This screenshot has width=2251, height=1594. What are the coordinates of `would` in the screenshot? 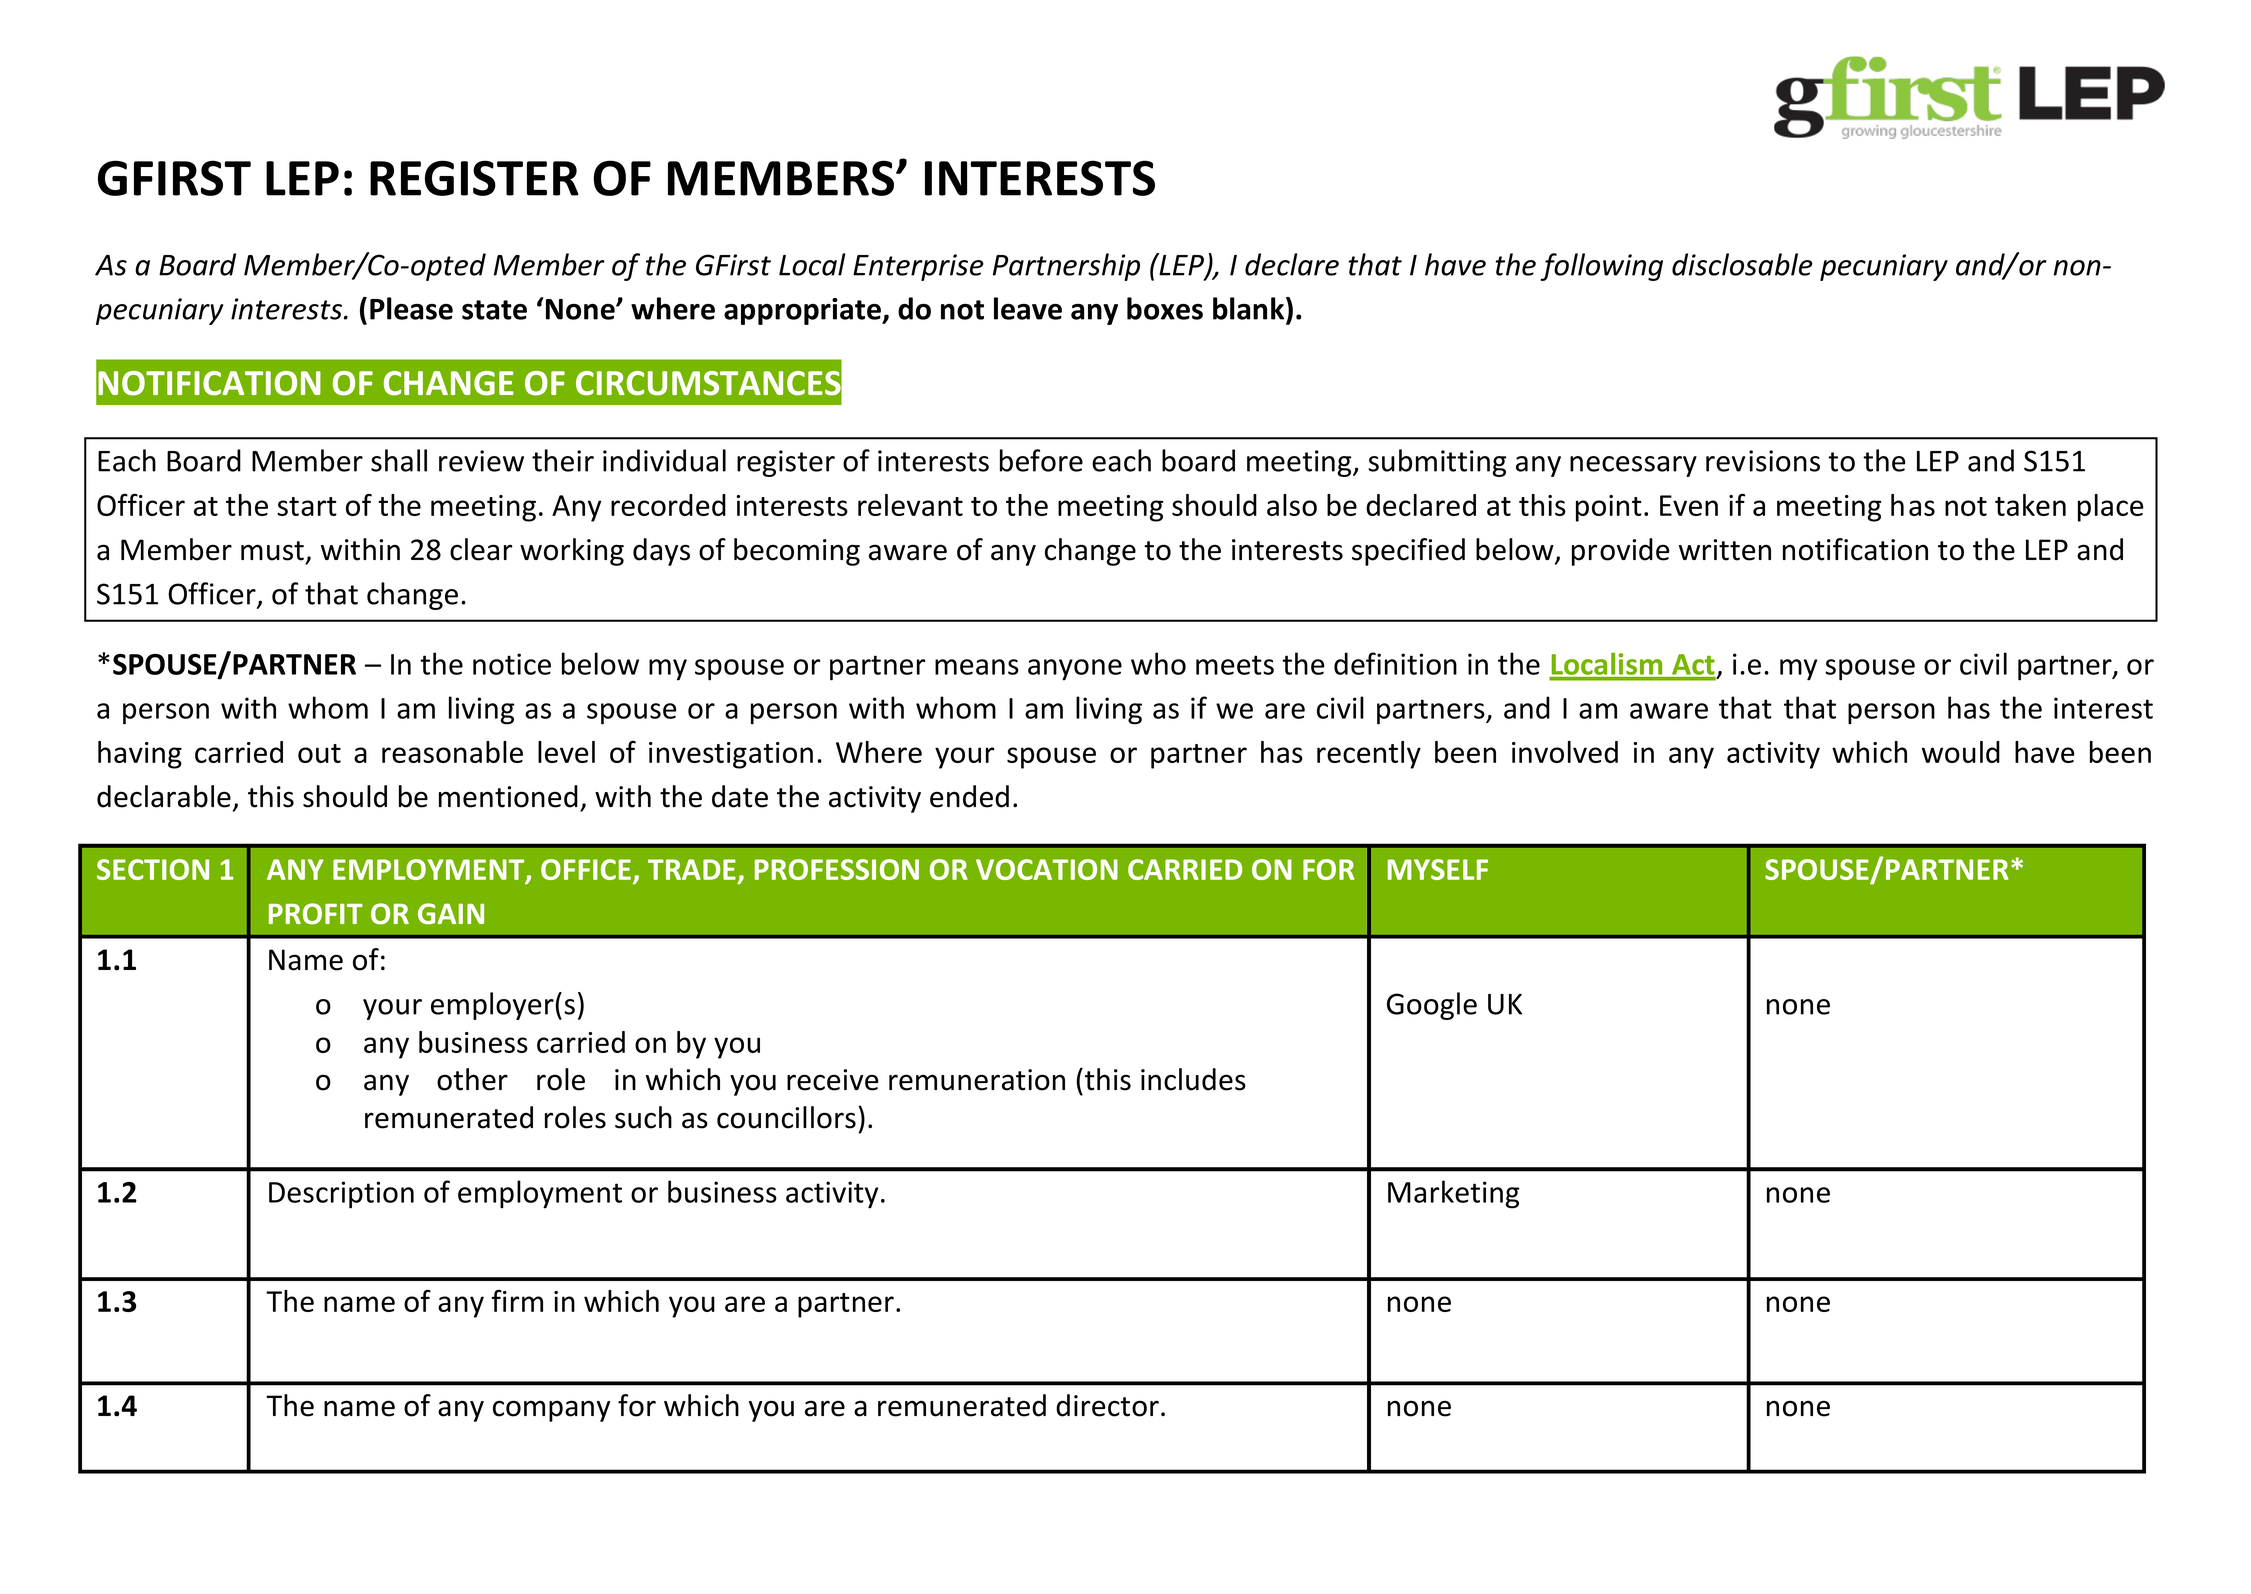 It's located at (1961, 752).
